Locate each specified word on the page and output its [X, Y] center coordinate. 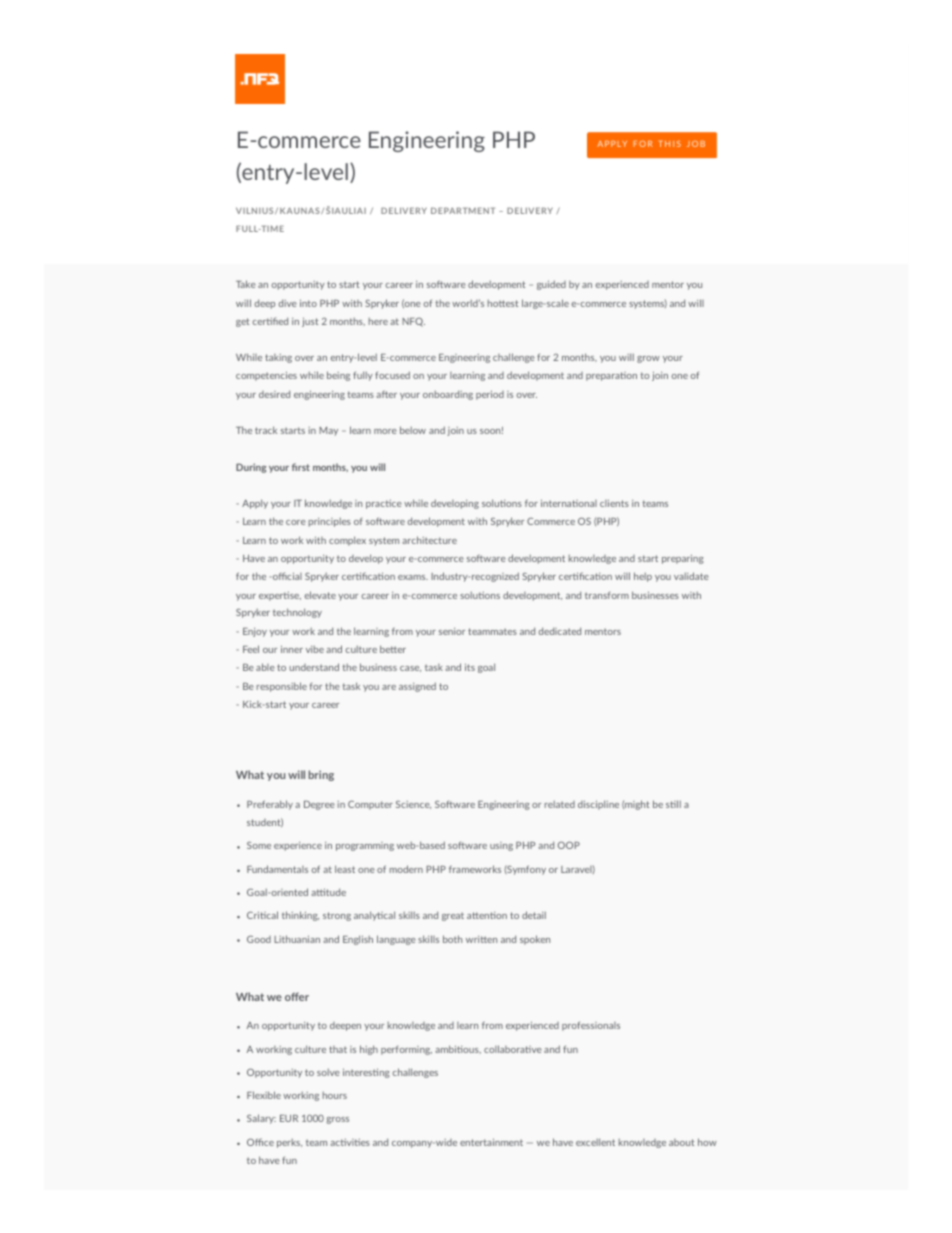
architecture [429, 540]
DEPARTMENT [463, 210]
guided [551, 285]
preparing [683, 559]
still [673, 804]
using [501, 846]
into [308, 303]
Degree [319, 805]
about [681, 1142]
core [296, 522]
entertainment [491, 1142]
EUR [289, 1118]
